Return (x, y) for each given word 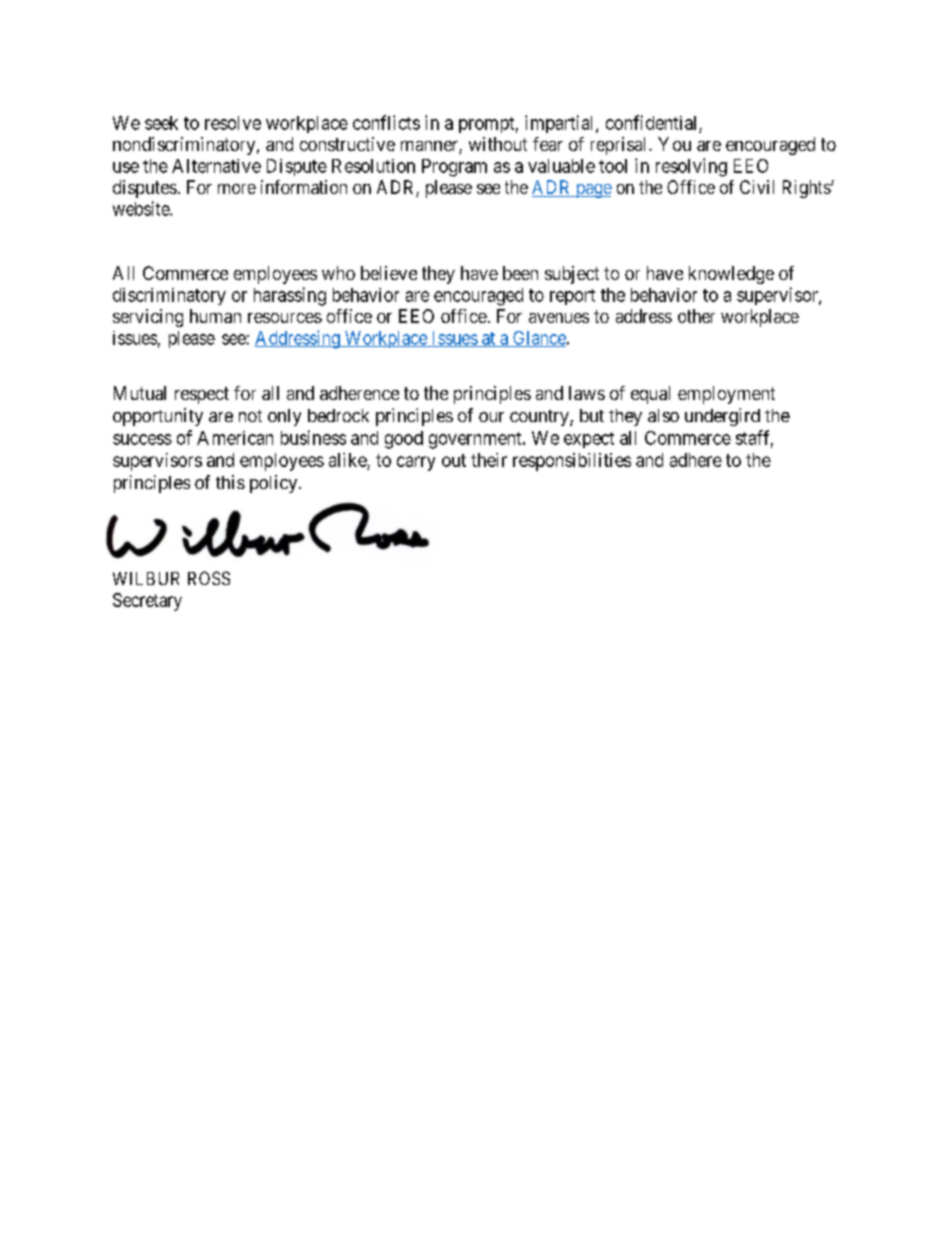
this (230, 482)
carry (416, 463)
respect (202, 395)
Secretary (147, 602)
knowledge (731, 275)
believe (389, 273)
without (498, 144)
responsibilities (572, 462)
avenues (559, 318)
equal (650, 395)
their (489, 460)
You (674, 144)
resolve (233, 123)
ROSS (209, 578)
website (142, 208)
